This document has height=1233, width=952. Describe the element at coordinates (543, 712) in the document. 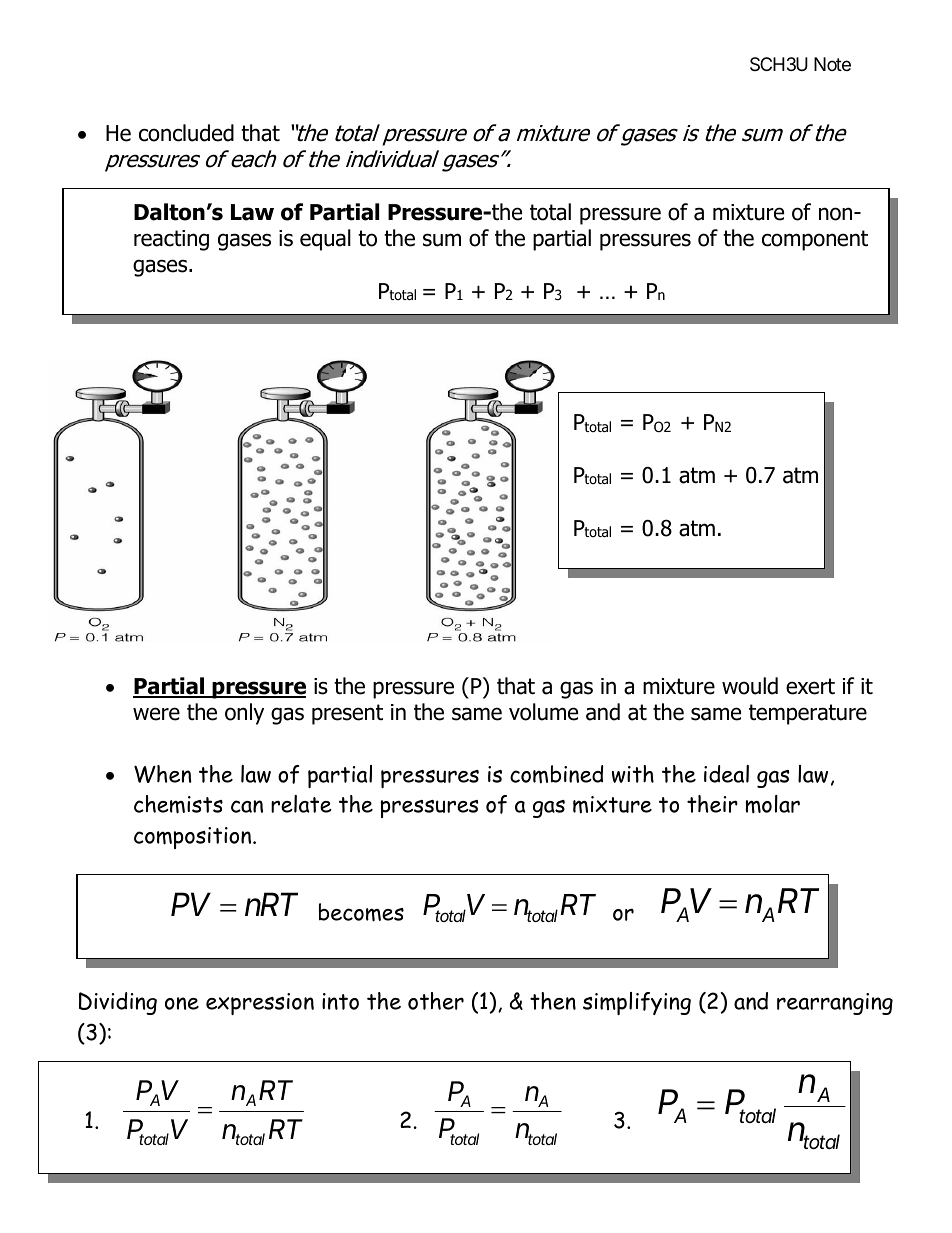

I see `volume` at that location.
